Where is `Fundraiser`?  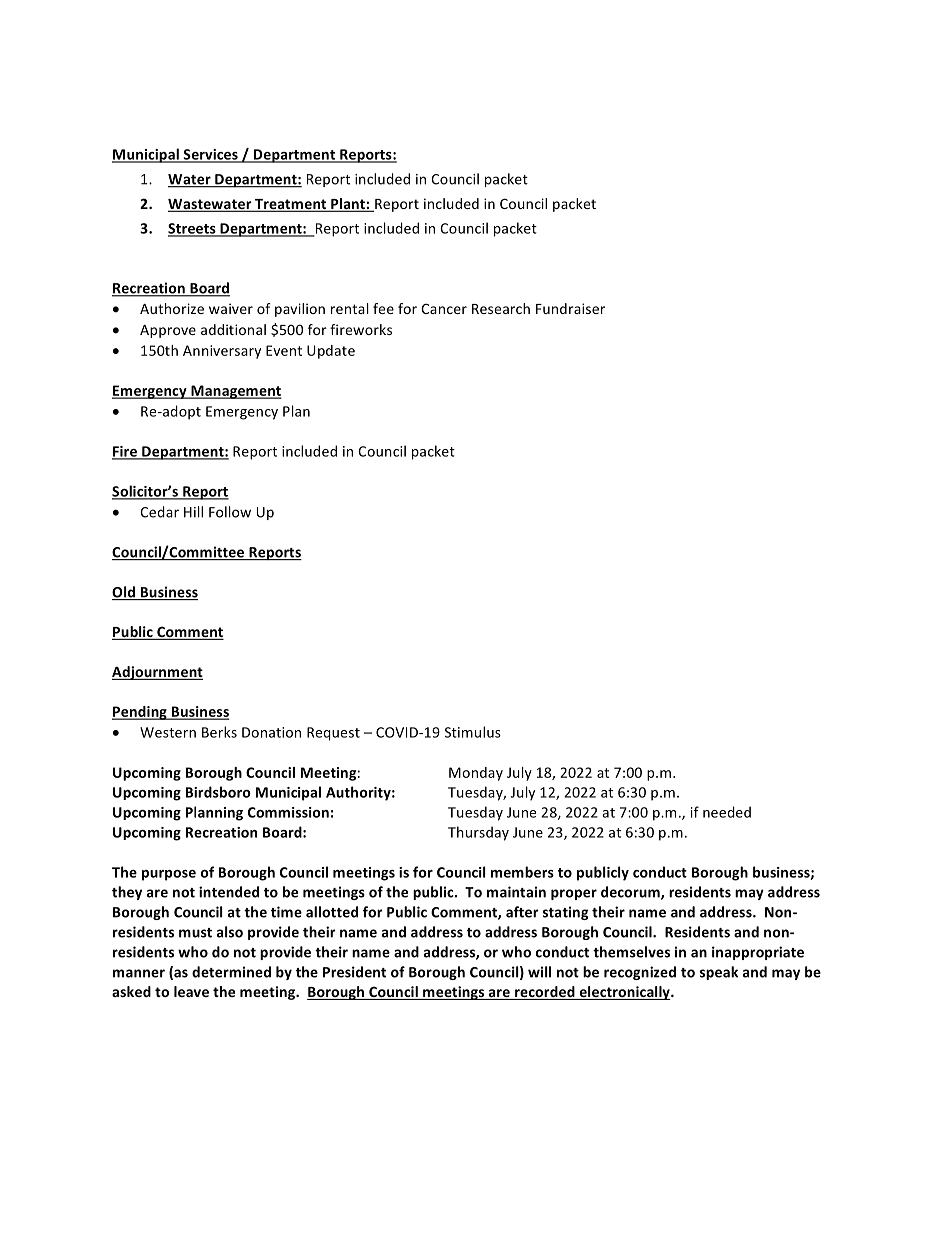 Fundraiser is located at coordinates (570, 308).
